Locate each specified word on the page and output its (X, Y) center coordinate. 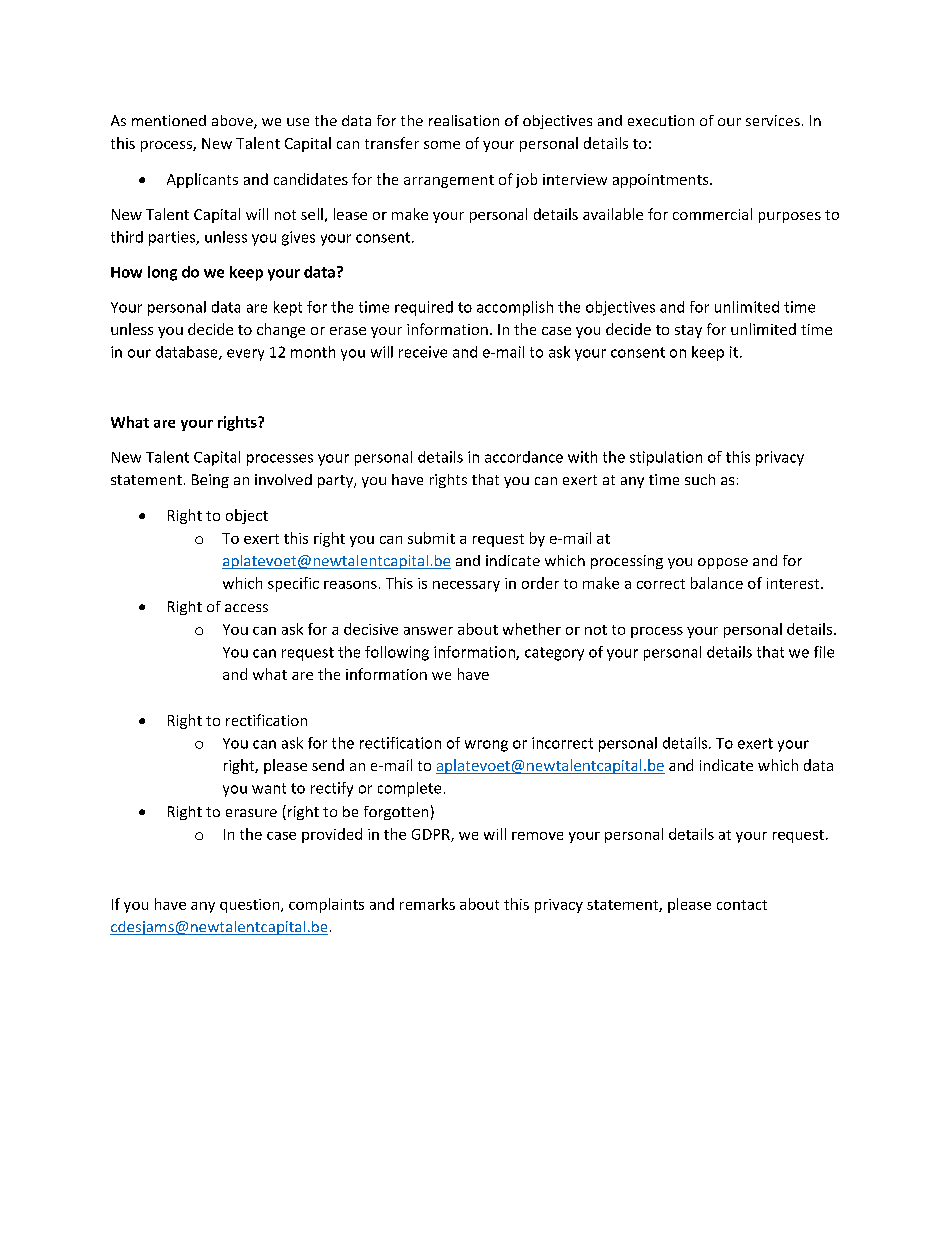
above (233, 122)
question (251, 906)
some (442, 145)
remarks (427, 904)
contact (742, 905)
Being (210, 481)
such (700, 479)
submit (431, 538)
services (773, 120)
